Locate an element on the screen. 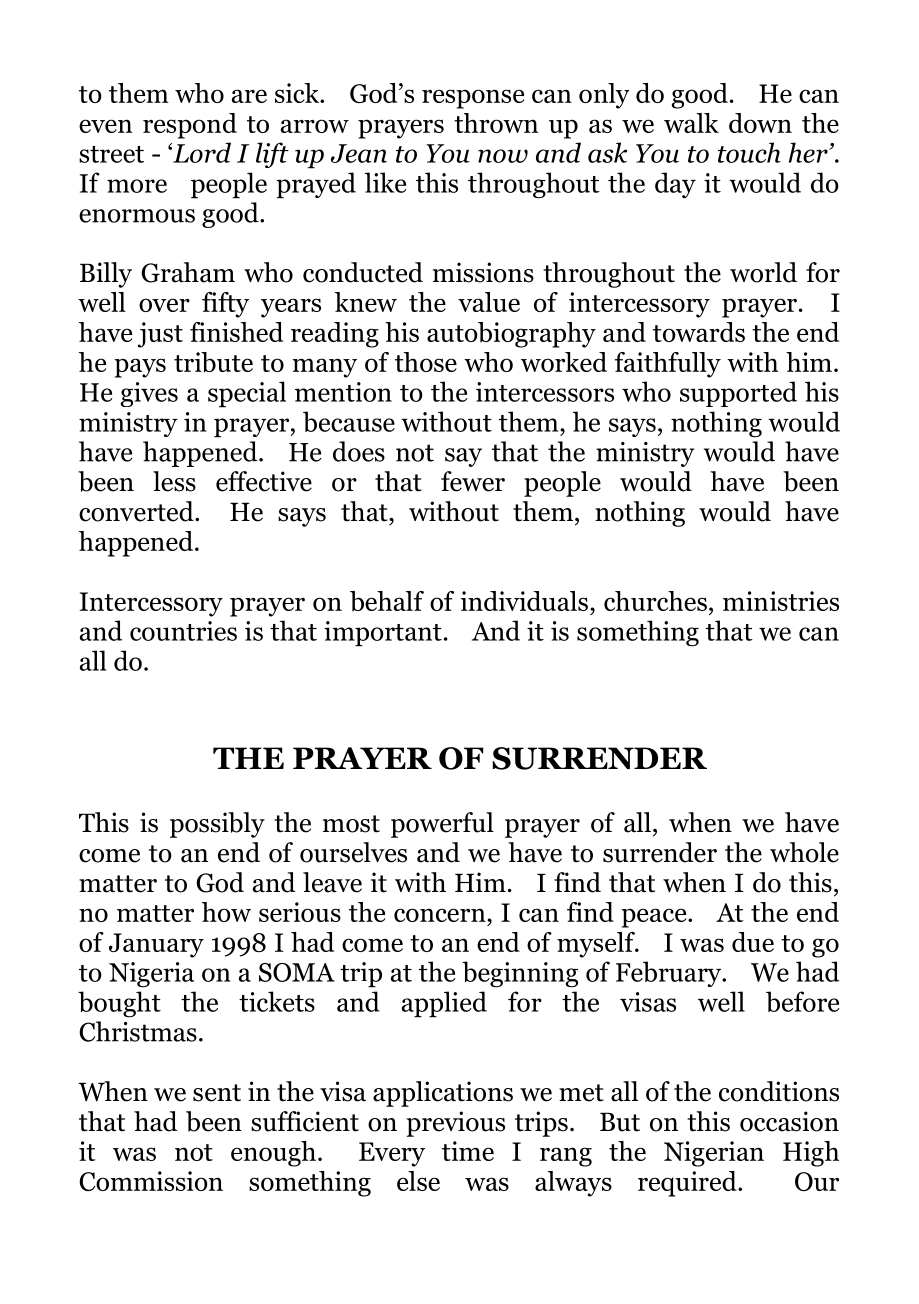 This screenshot has width=919, height=1304. down is located at coordinates (760, 123).
